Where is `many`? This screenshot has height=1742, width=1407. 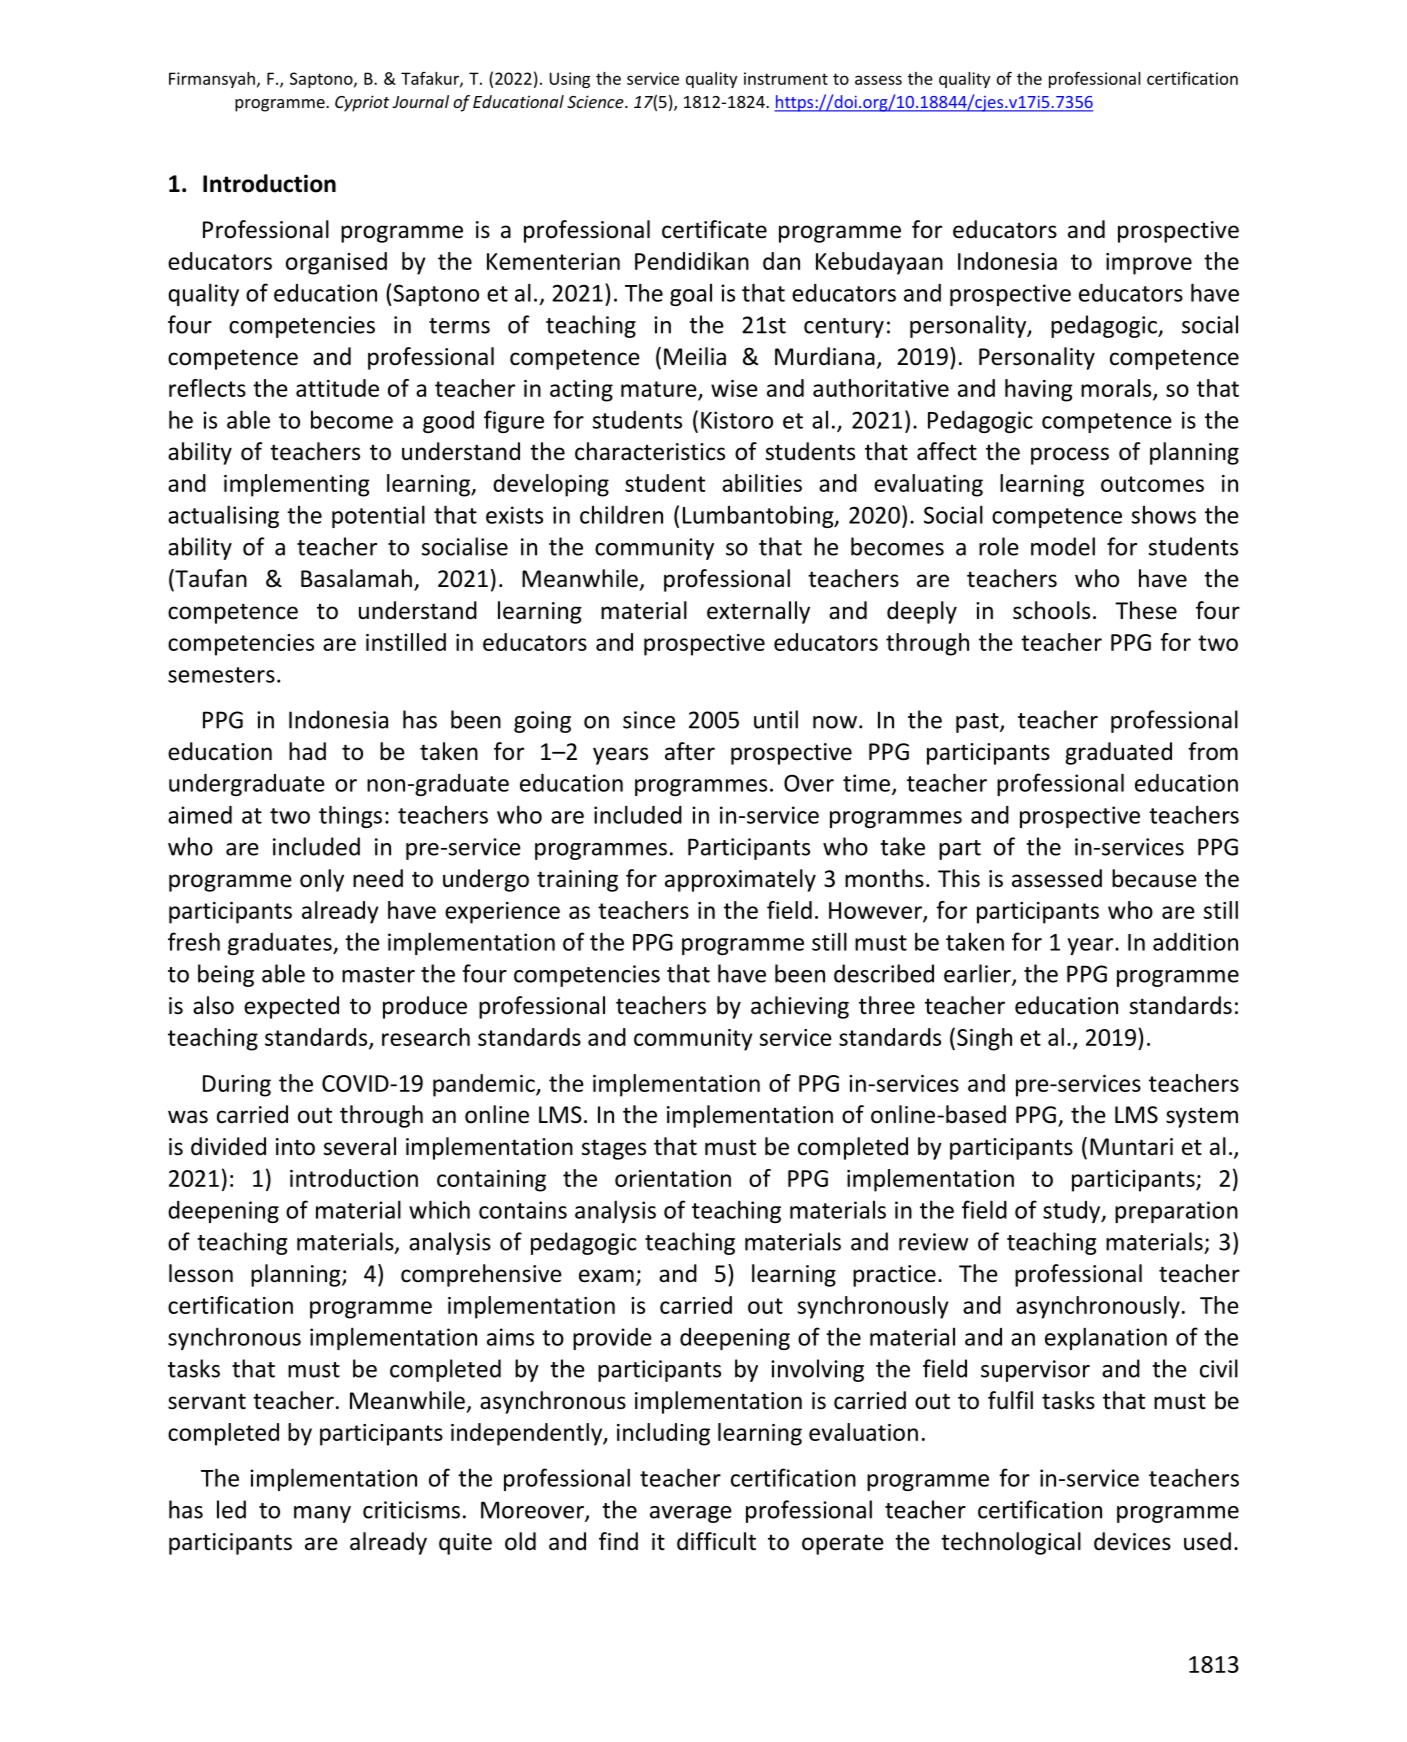 many is located at coordinates (322, 1514).
